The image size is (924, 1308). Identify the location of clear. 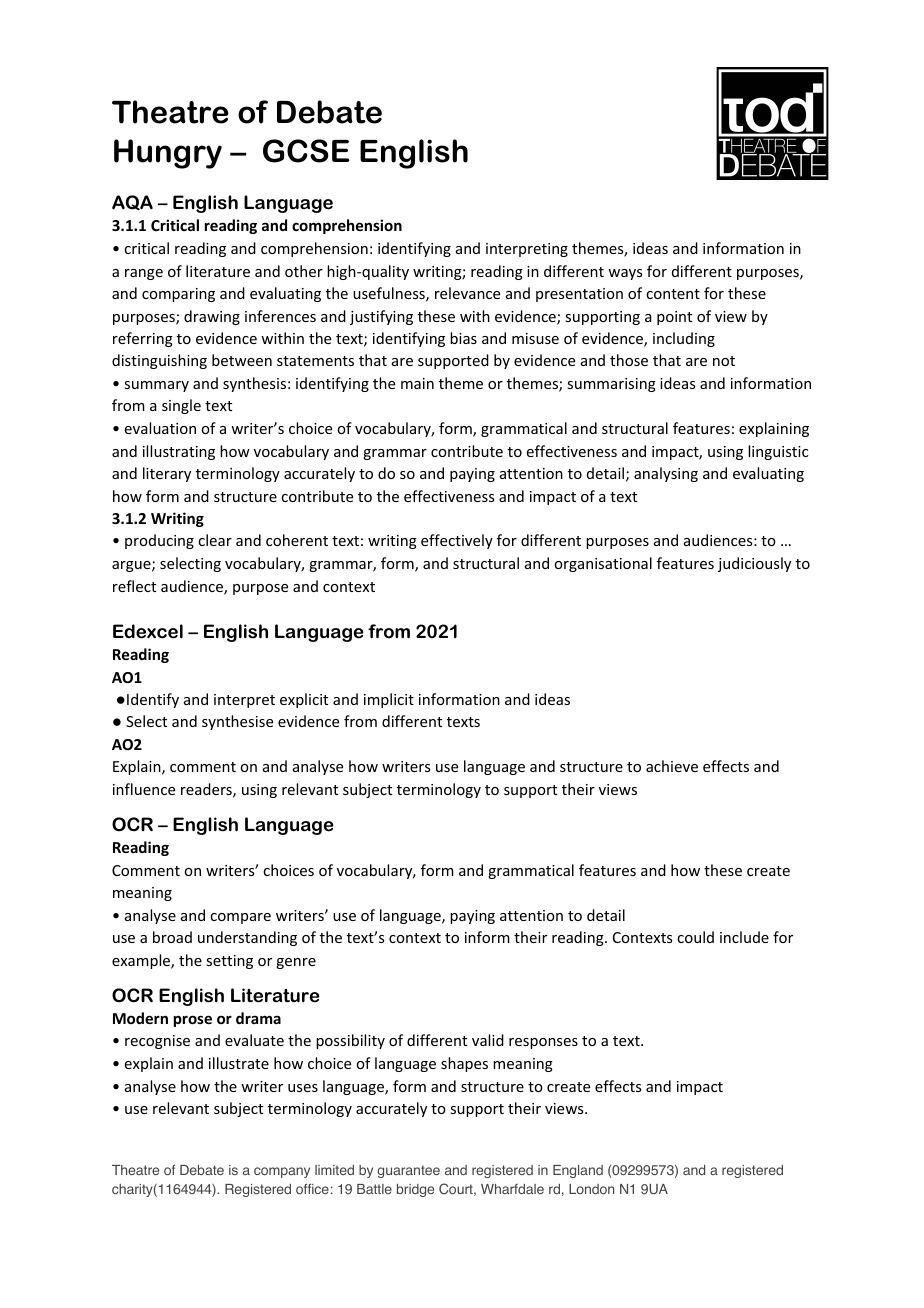
(215, 540).
